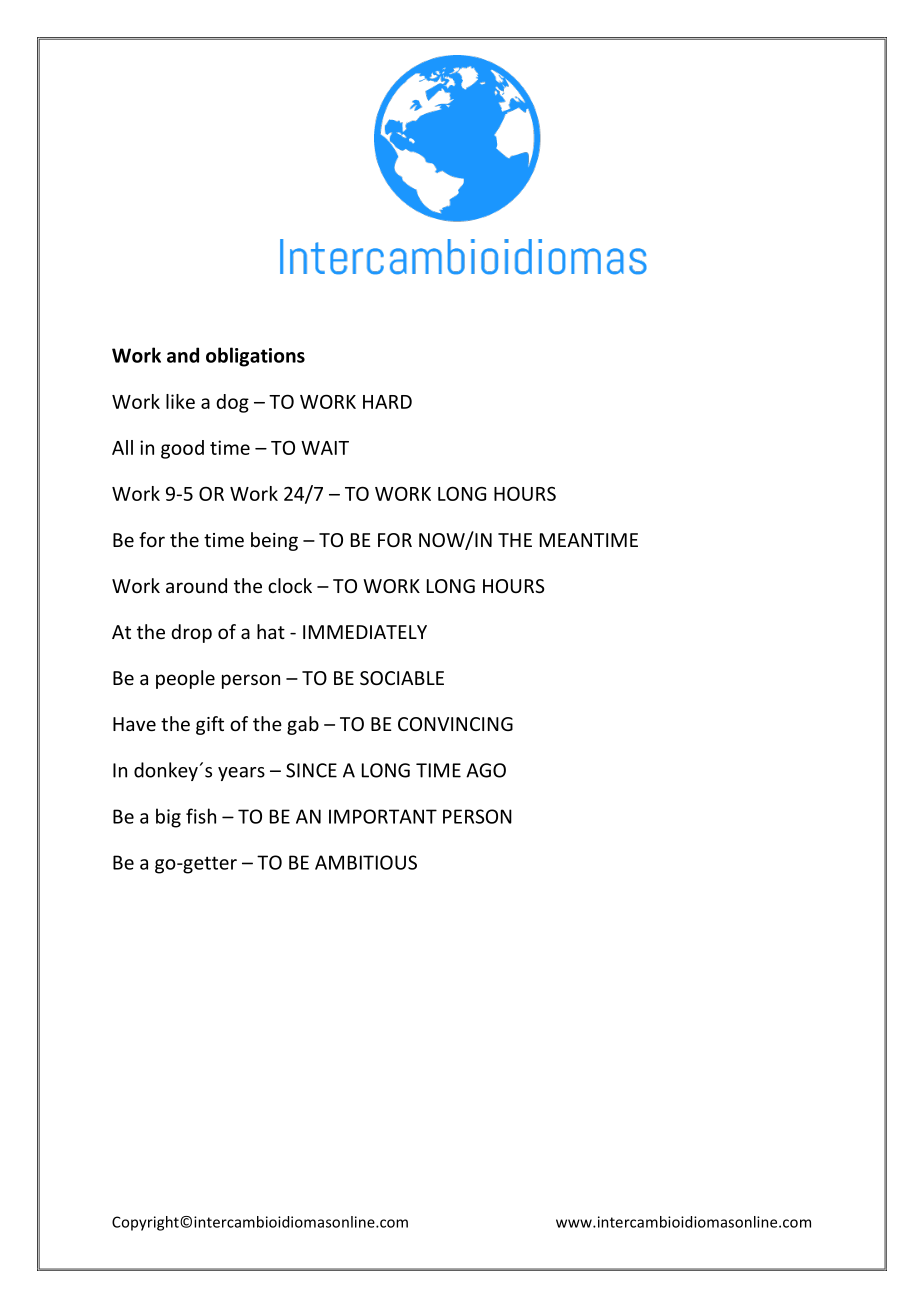 The width and height of the screenshot is (924, 1308). I want to click on big, so click(168, 818).
